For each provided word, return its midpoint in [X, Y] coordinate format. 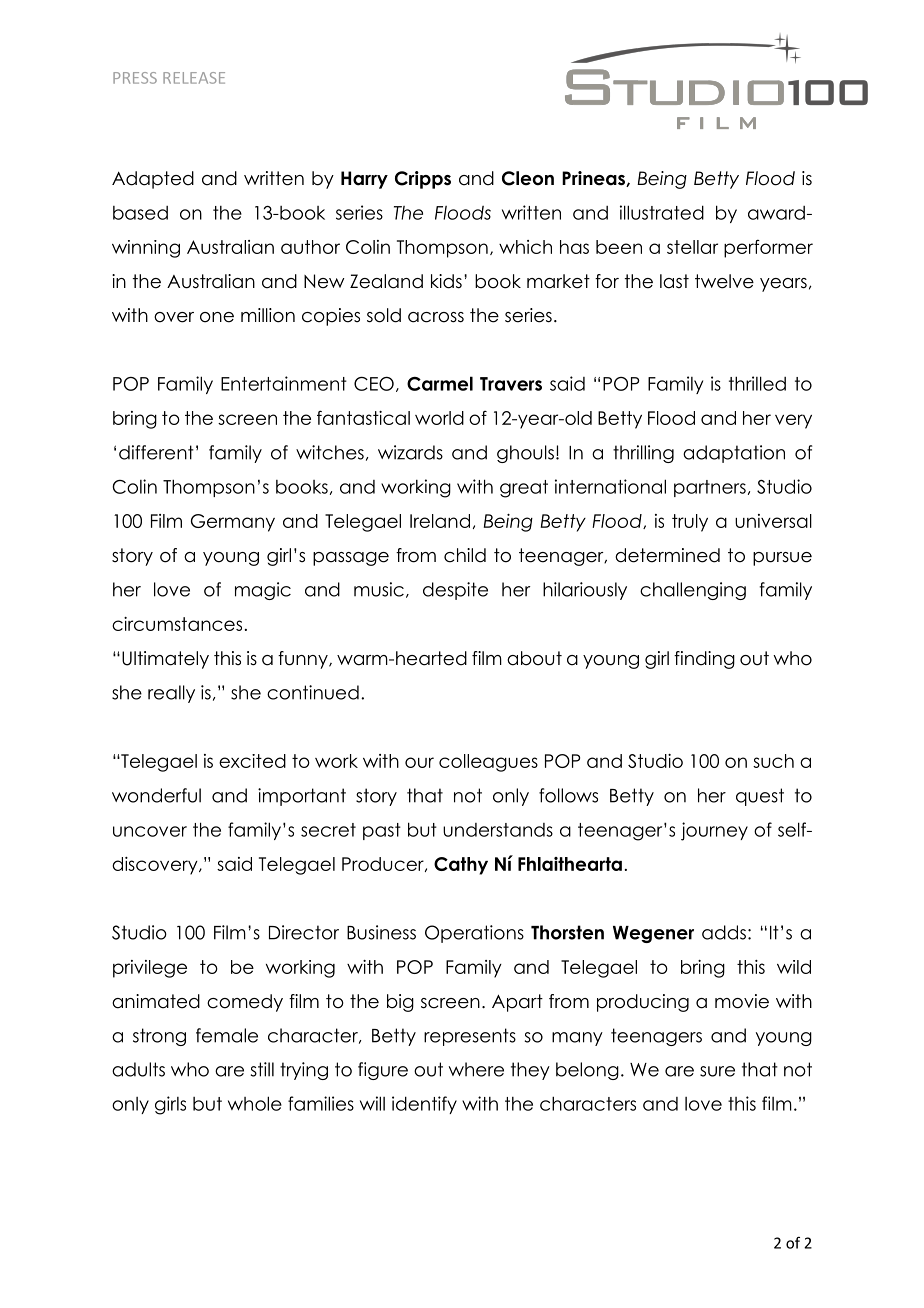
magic [263, 591]
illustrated [662, 212]
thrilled [757, 383]
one [217, 317]
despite [455, 591]
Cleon [528, 178]
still [262, 1069]
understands [498, 830]
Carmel [440, 383]
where [476, 1069]
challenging [693, 591]
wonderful [156, 795]
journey [714, 831]
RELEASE [194, 78]
